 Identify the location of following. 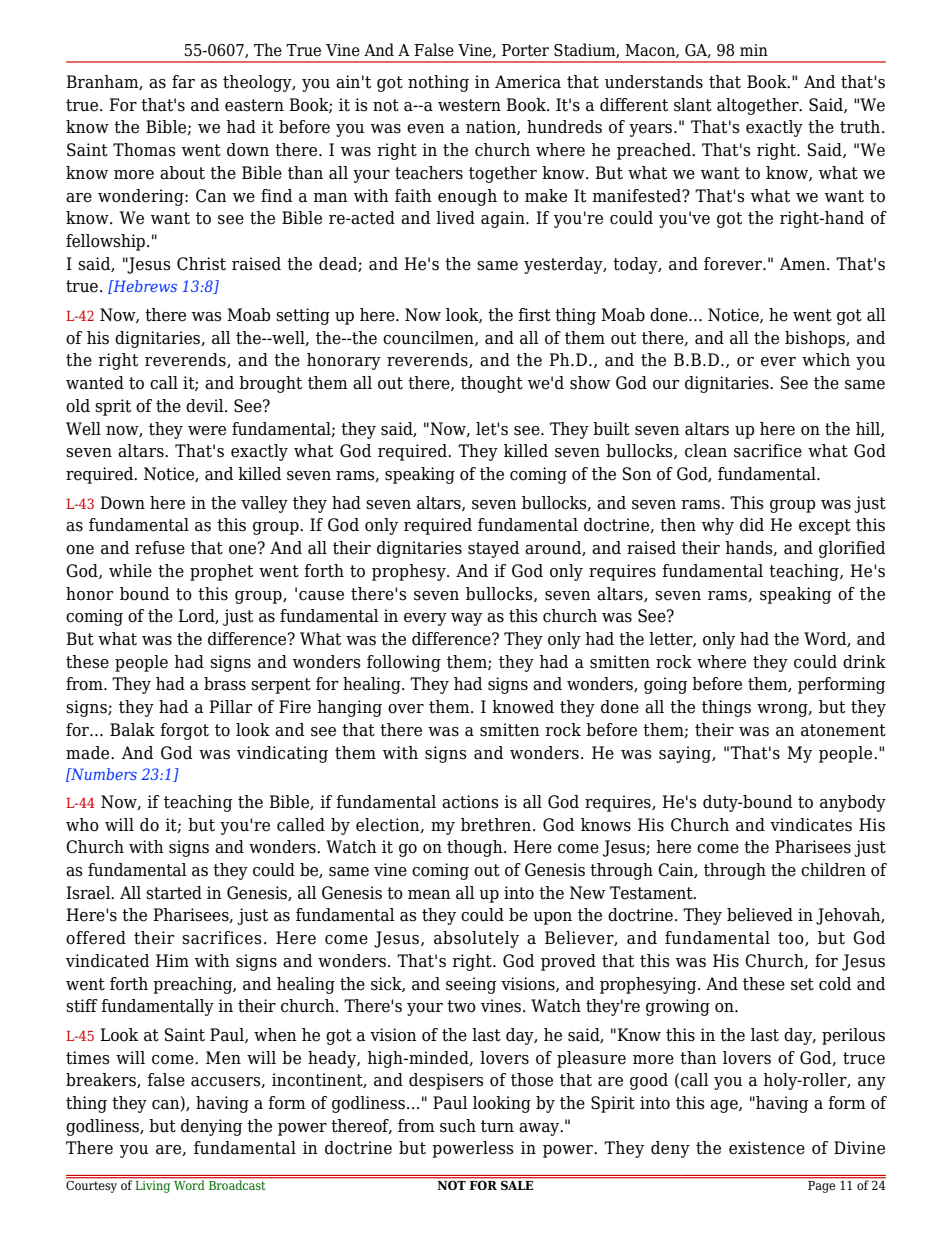
(404, 663).
